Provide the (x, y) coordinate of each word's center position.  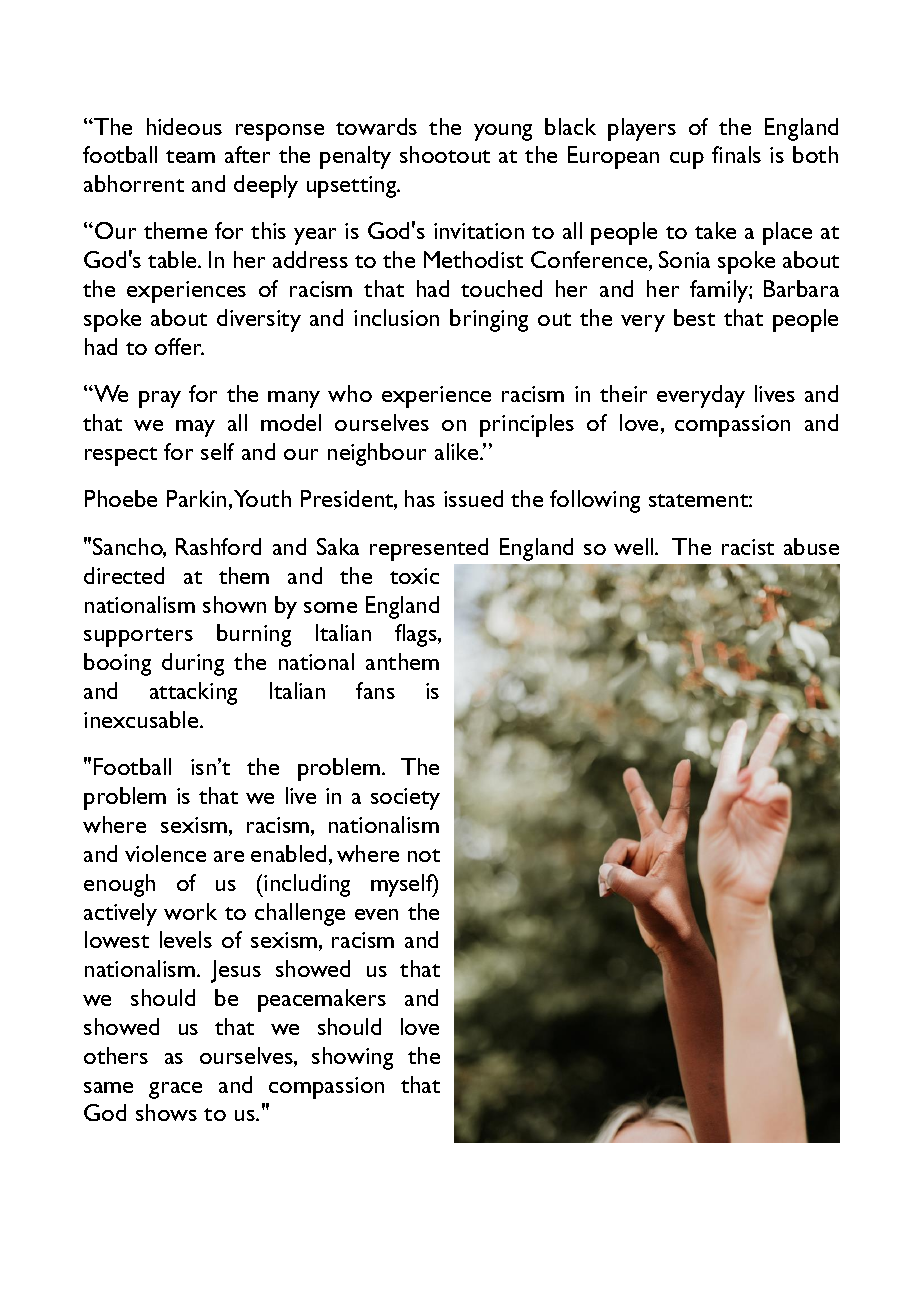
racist (748, 547)
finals (736, 154)
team (190, 156)
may (195, 428)
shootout (445, 154)
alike (458, 451)
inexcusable (142, 719)
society (405, 799)
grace (175, 1090)
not (424, 855)
